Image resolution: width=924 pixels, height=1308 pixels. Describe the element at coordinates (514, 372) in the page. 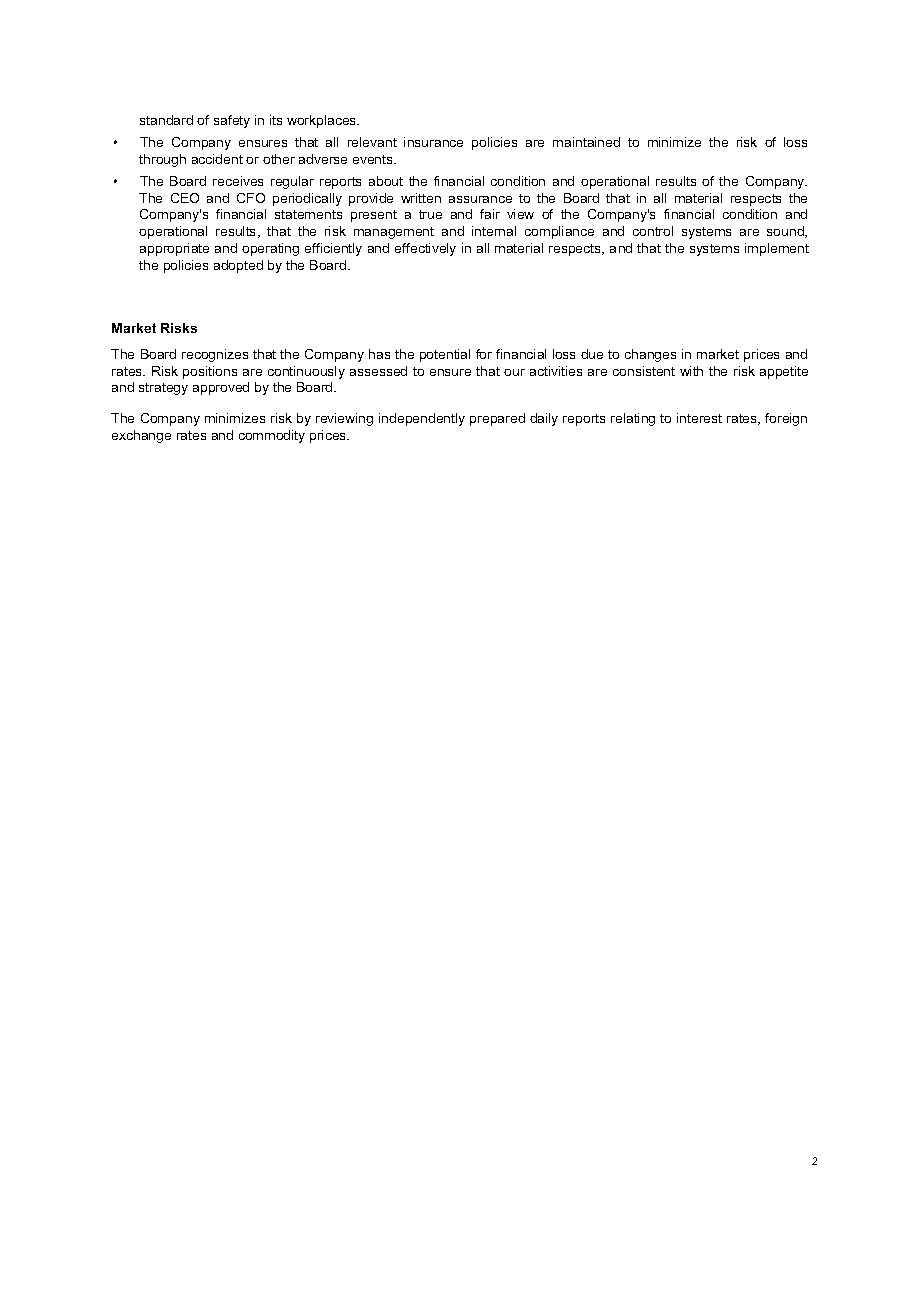

I see `our` at that location.
